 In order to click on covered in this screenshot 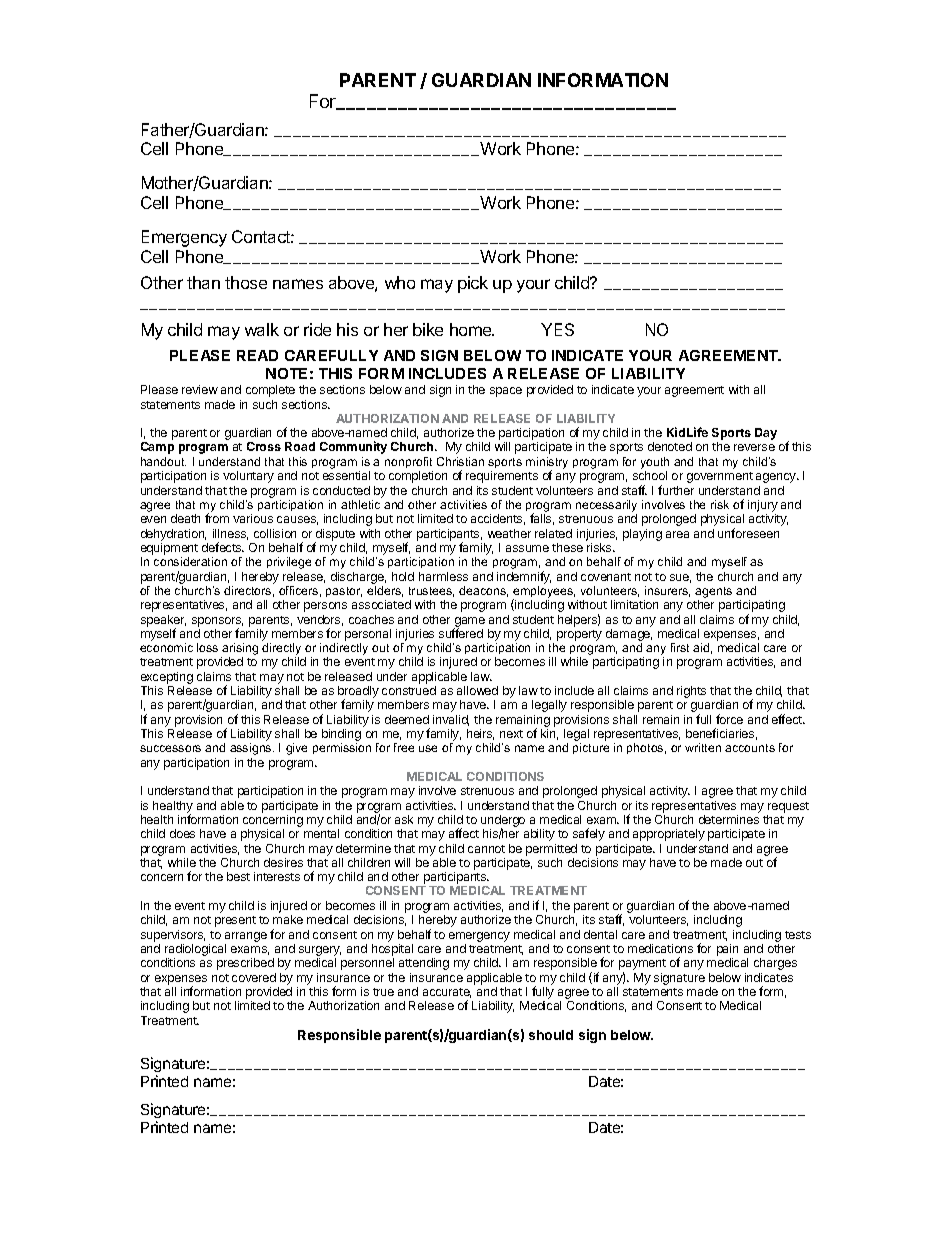, I will do `click(254, 977)`.
